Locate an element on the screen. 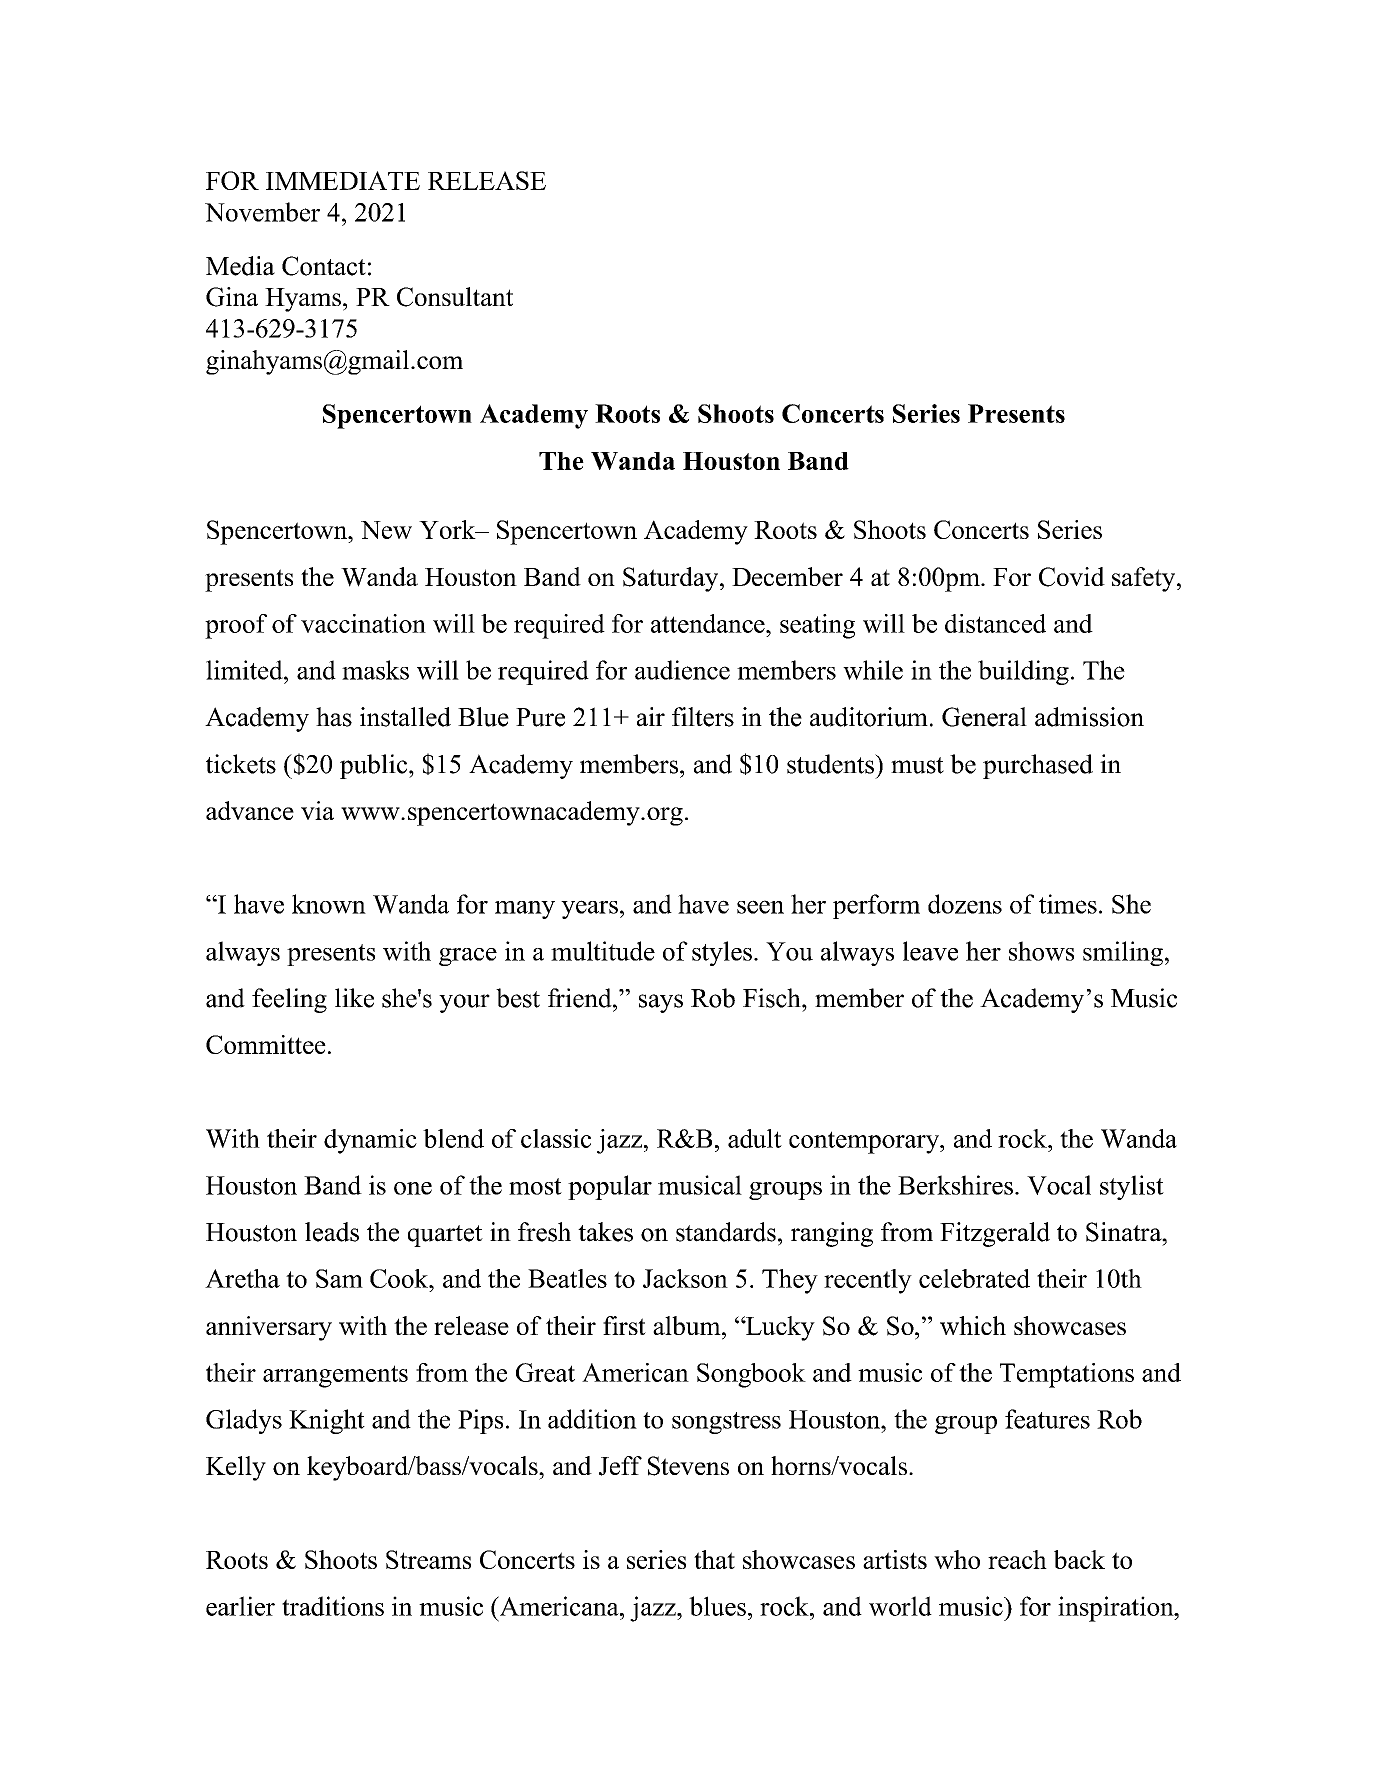 The width and height of the screenshot is (1384, 1791). standards is located at coordinates (726, 1232).
